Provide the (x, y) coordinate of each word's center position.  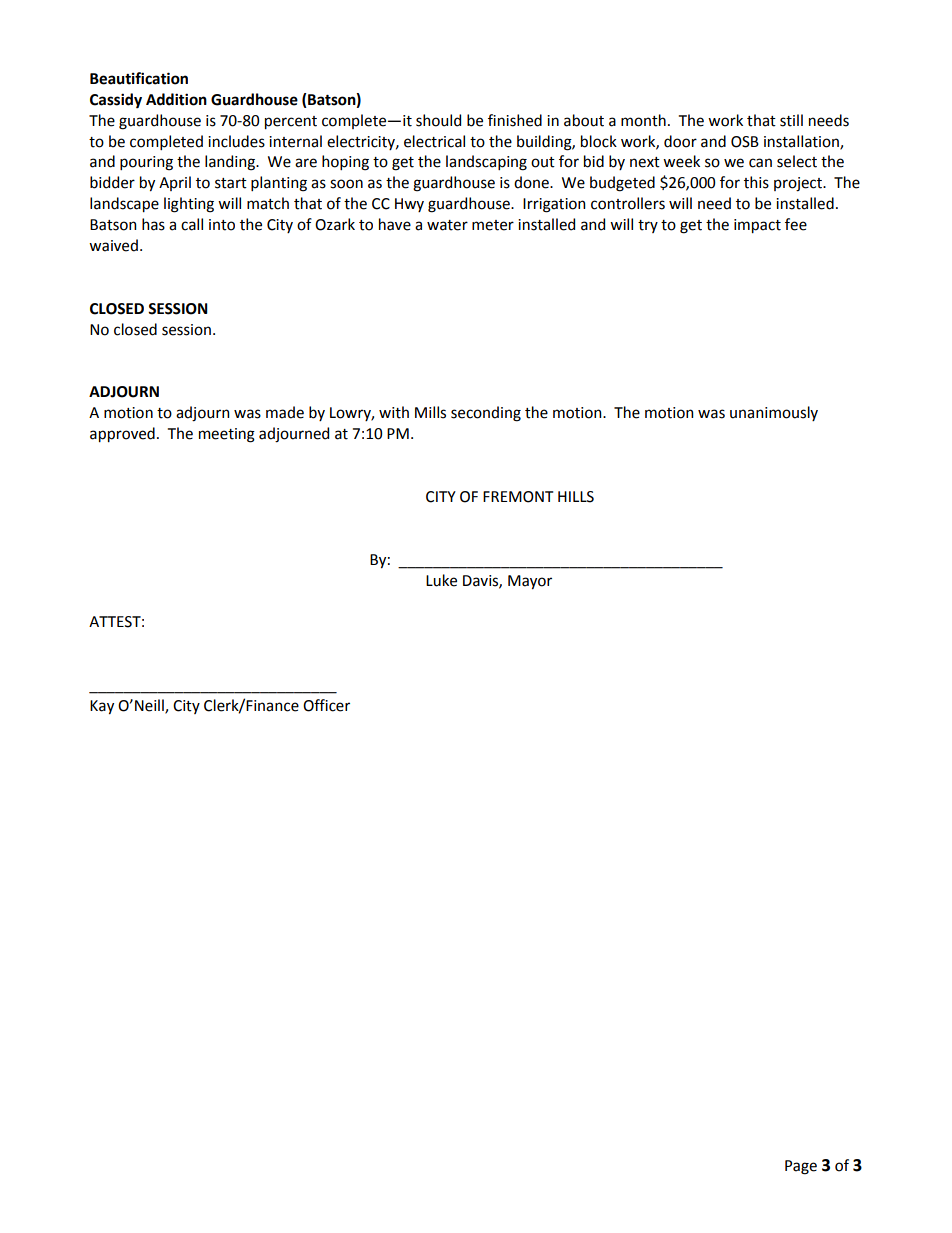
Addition (176, 99)
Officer (326, 705)
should (438, 120)
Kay (102, 707)
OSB (745, 142)
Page (801, 1167)
